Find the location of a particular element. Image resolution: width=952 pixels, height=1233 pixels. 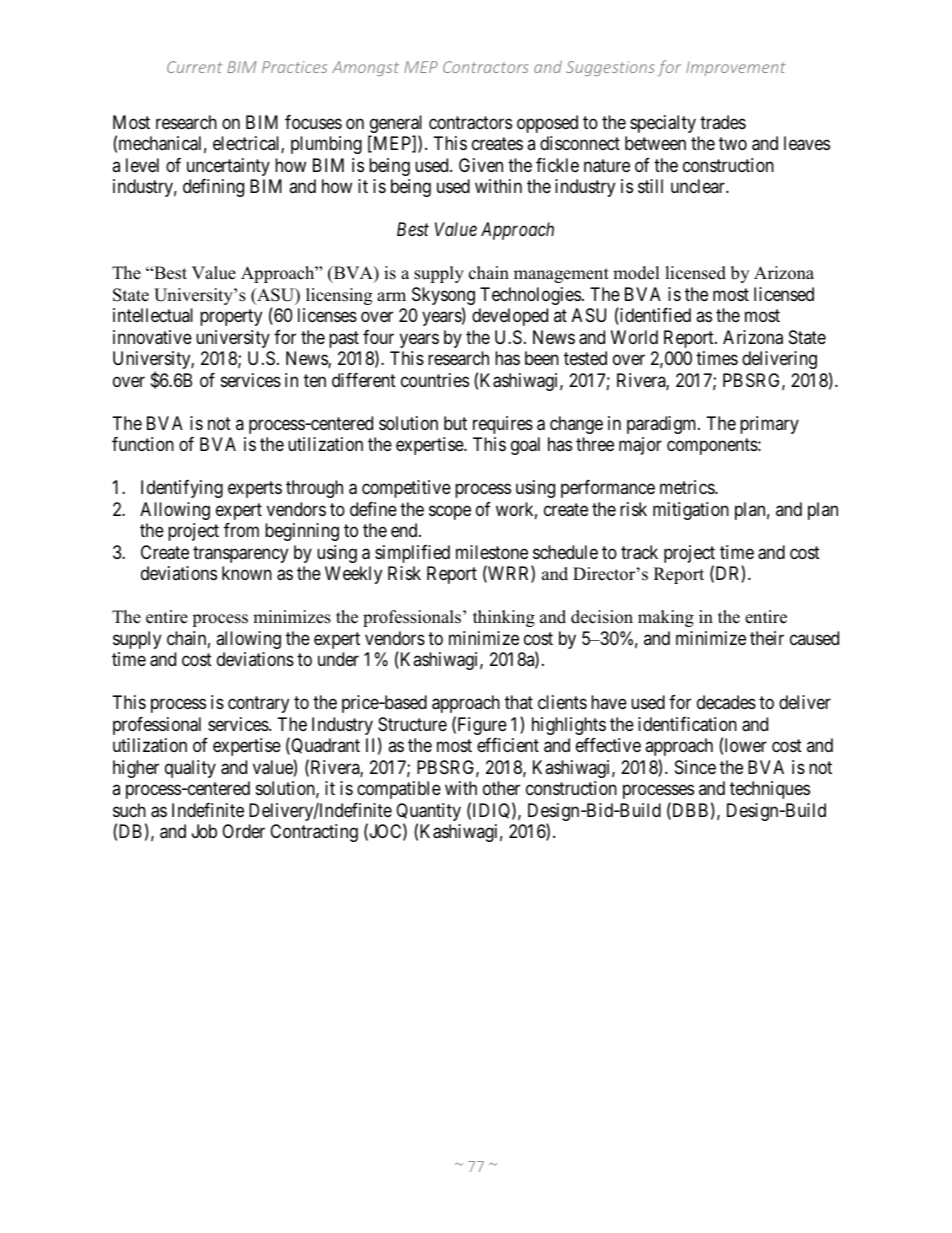

function is located at coordinates (143, 444).
